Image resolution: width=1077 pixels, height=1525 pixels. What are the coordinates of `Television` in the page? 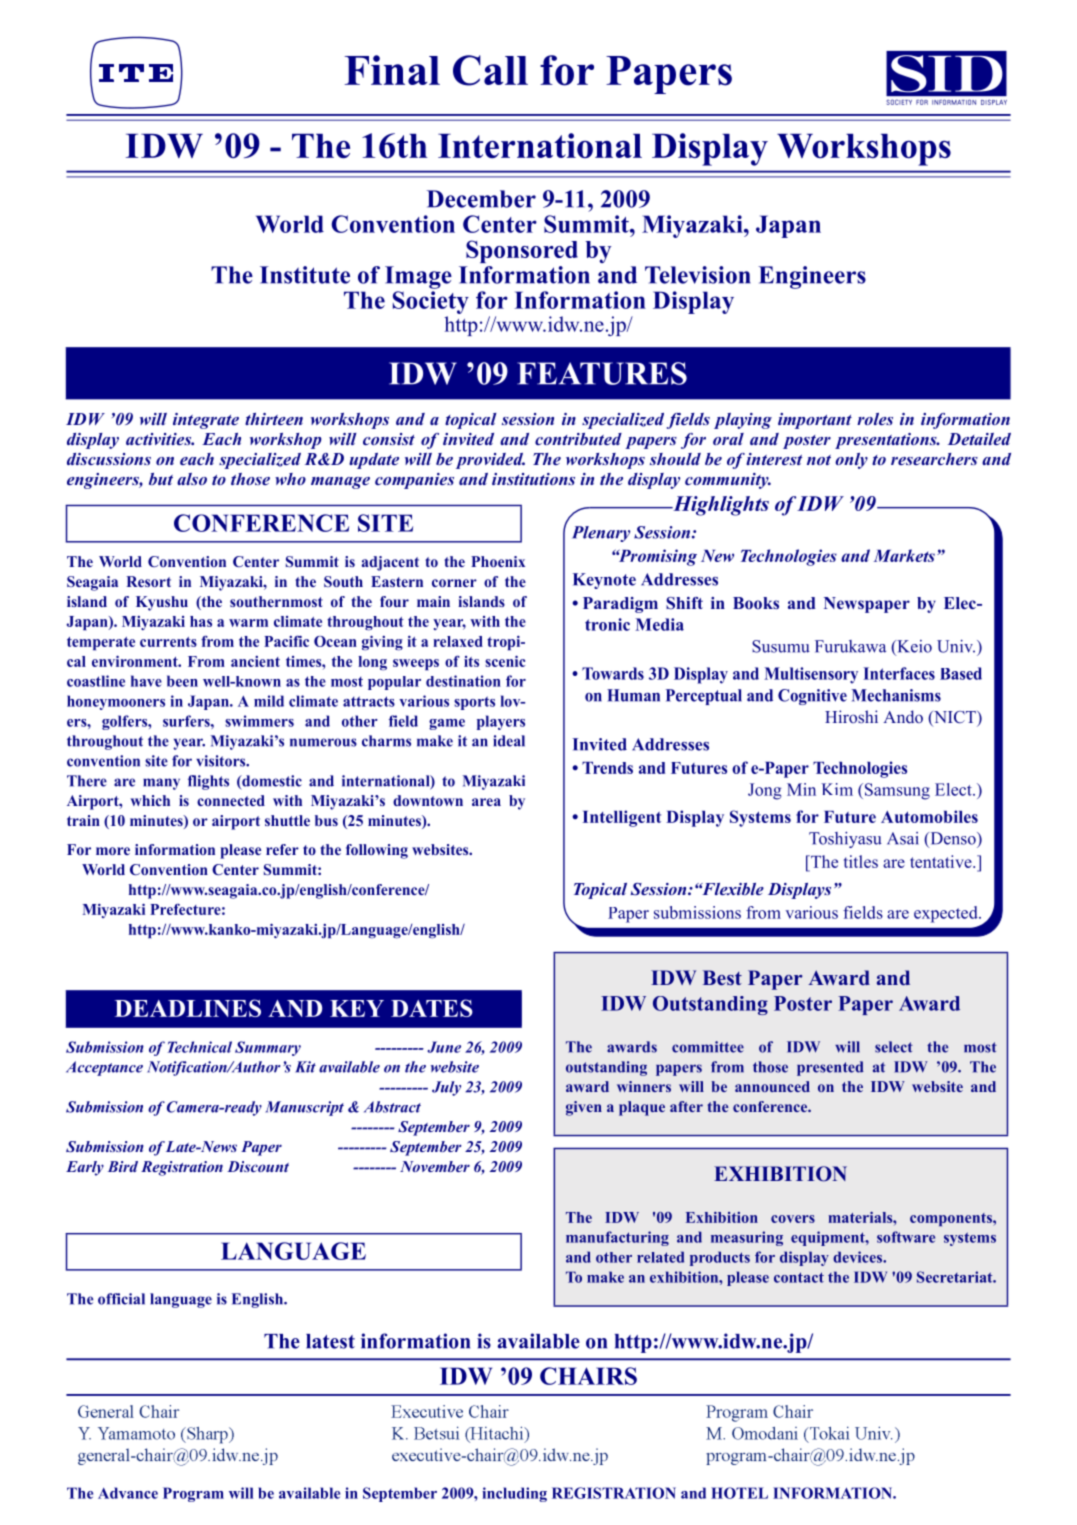 It's located at (698, 275).
